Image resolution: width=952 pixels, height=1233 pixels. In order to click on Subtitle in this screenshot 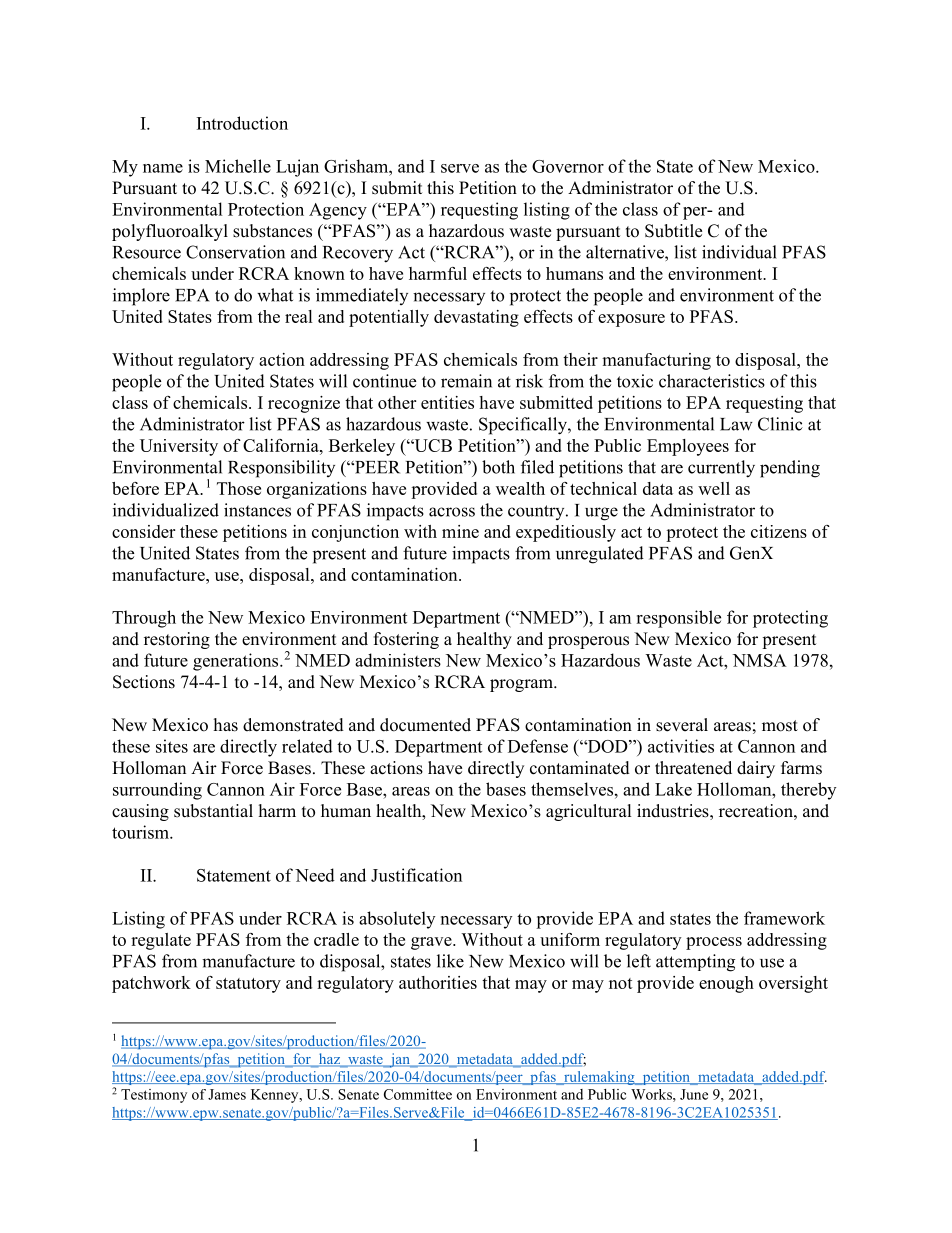, I will do `click(673, 231)`.
